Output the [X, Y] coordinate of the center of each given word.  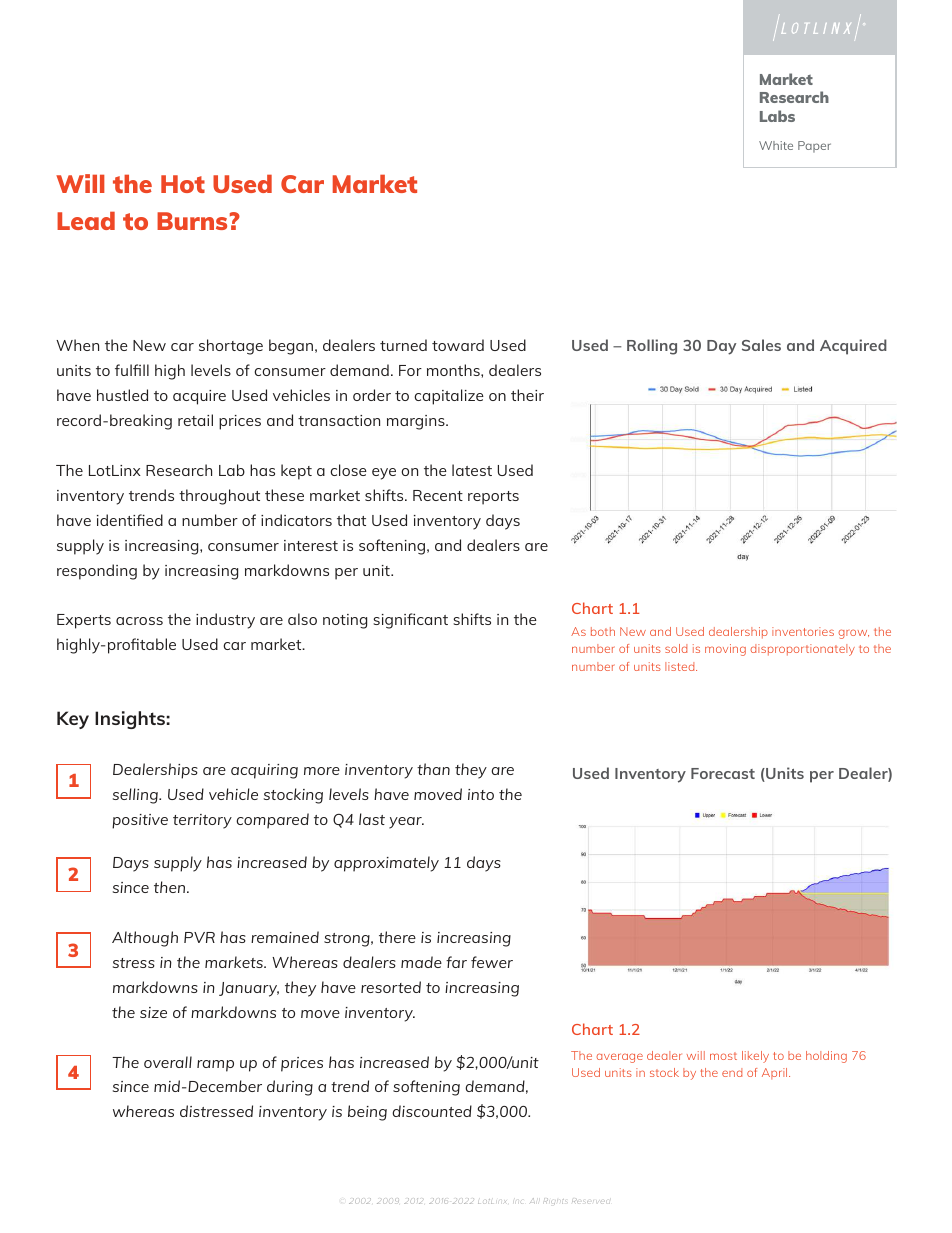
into [481, 794]
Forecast [723, 773]
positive [140, 821]
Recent [438, 495]
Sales [761, 345]
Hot [183, 184]
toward [458, 345]
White [776, 145]
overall [168, 1062]
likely [755, 1057]
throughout [219, 497]
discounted [432, 1111]
